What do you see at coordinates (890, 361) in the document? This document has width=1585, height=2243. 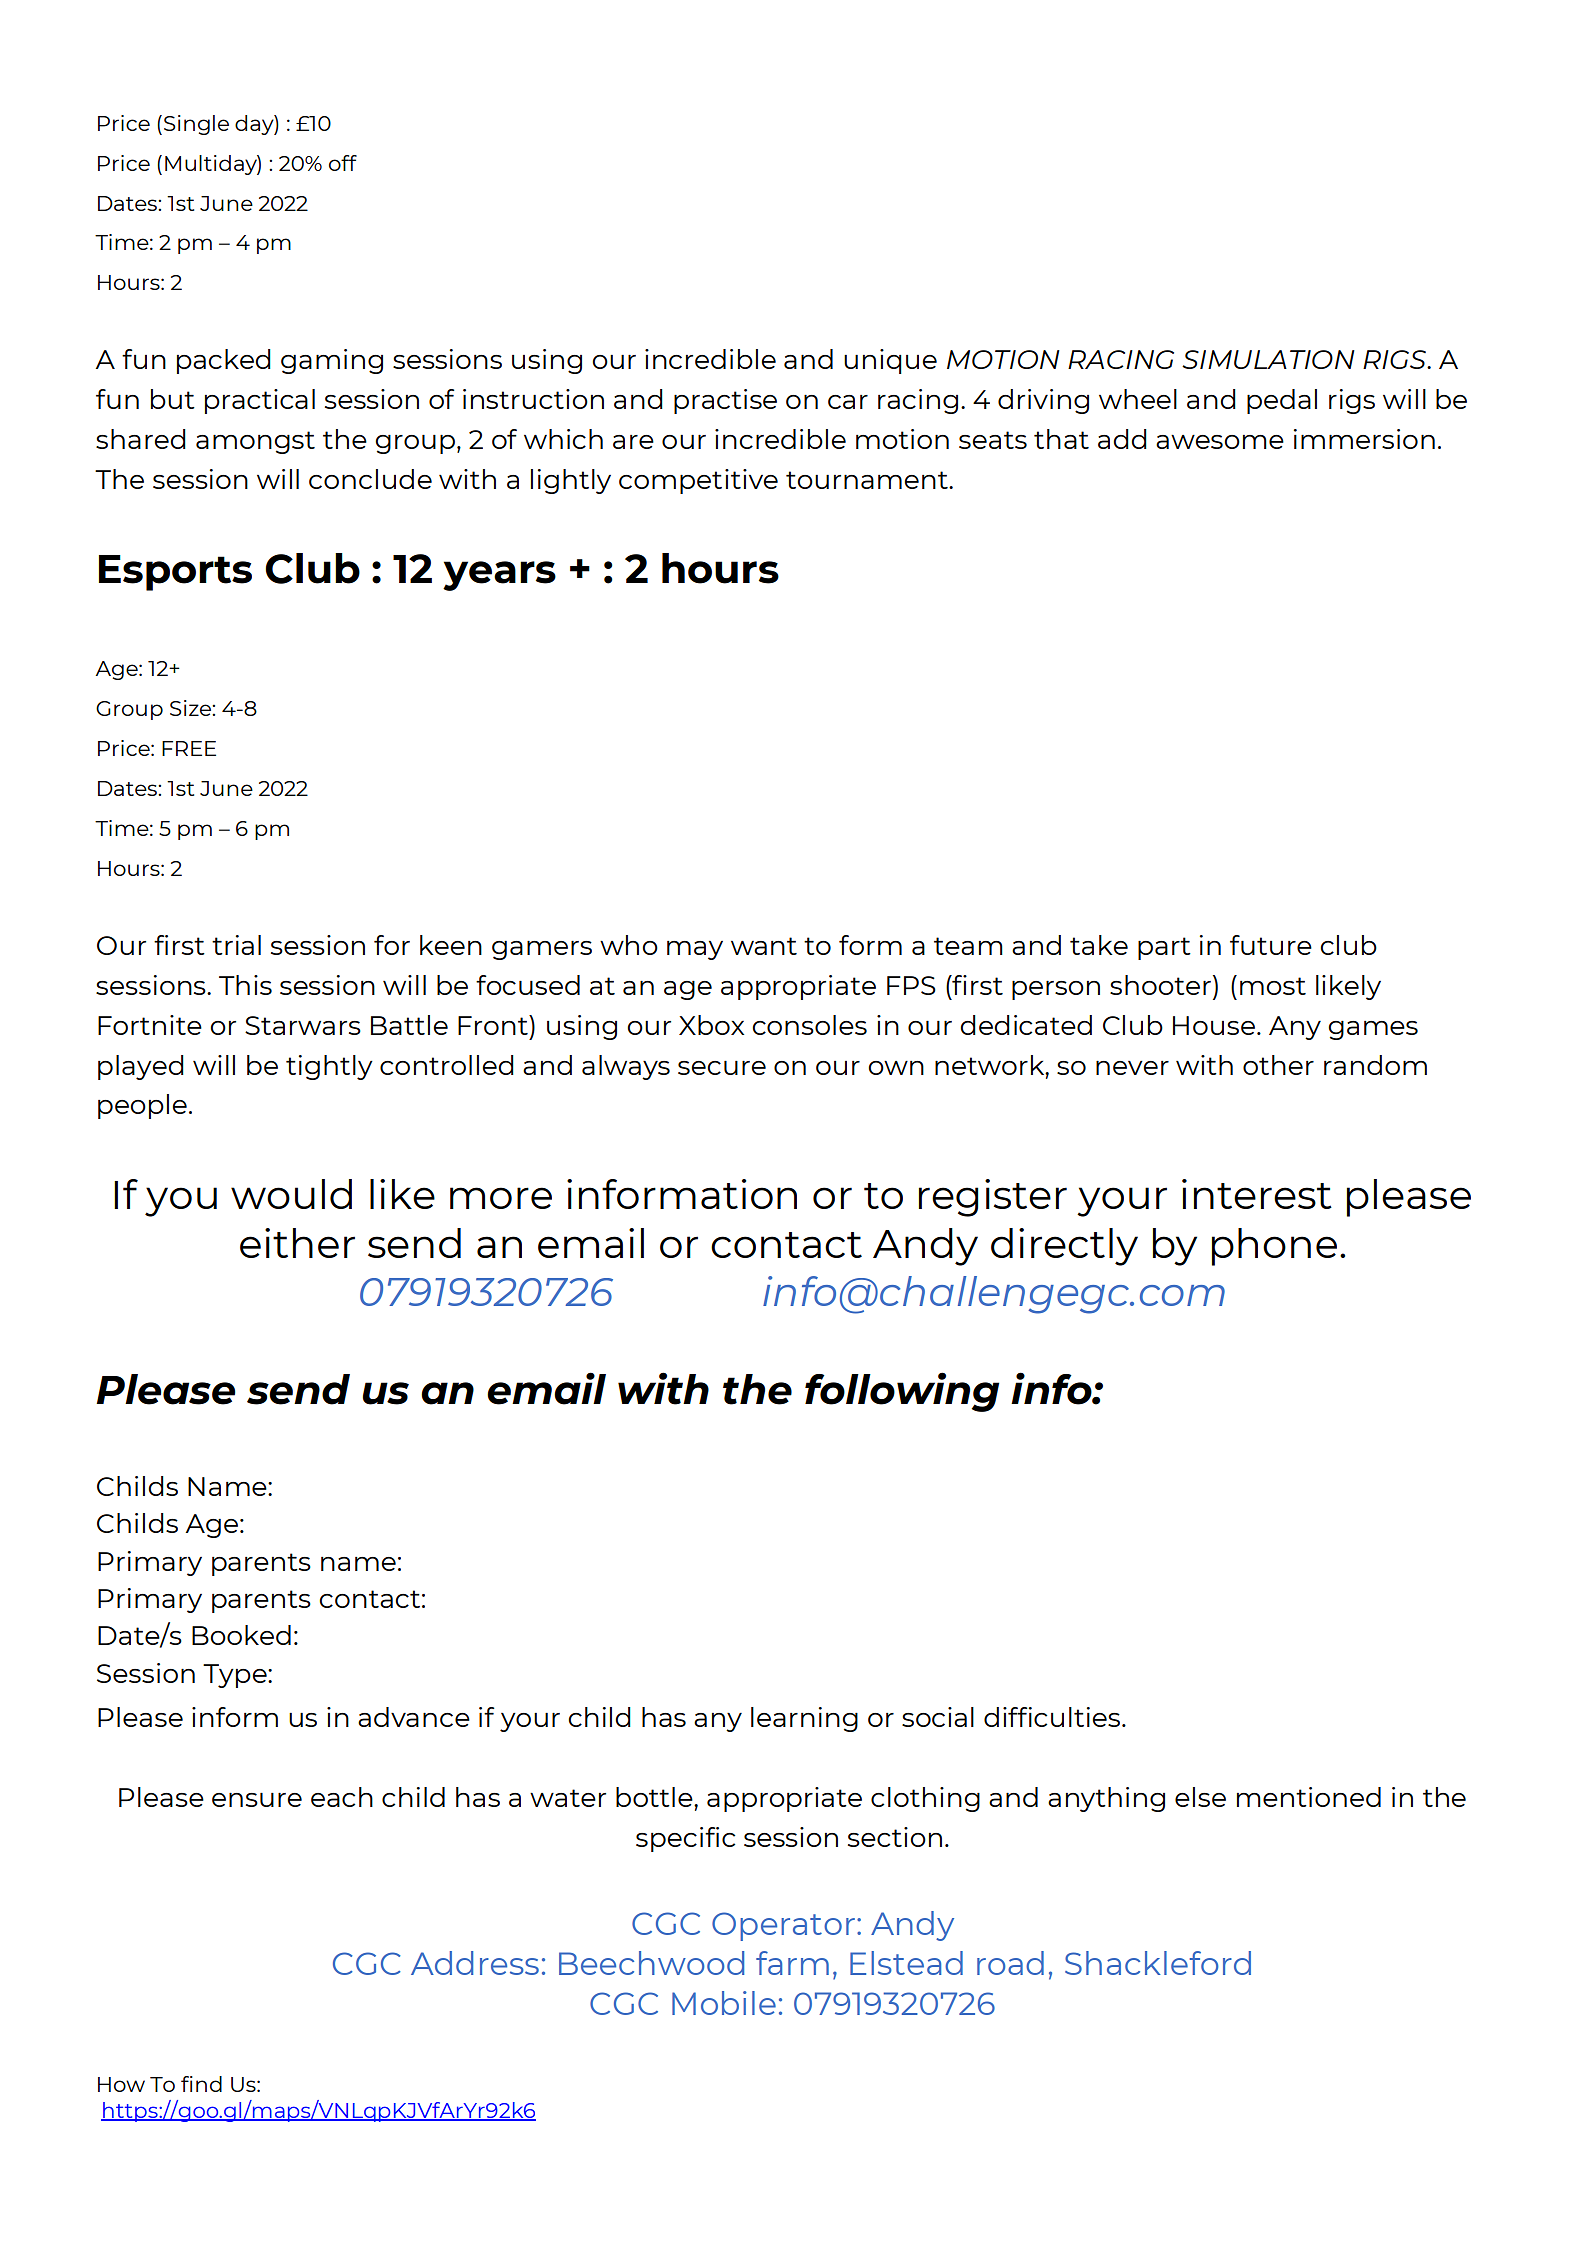 I see `unique` at bounding box center [890, 361].
